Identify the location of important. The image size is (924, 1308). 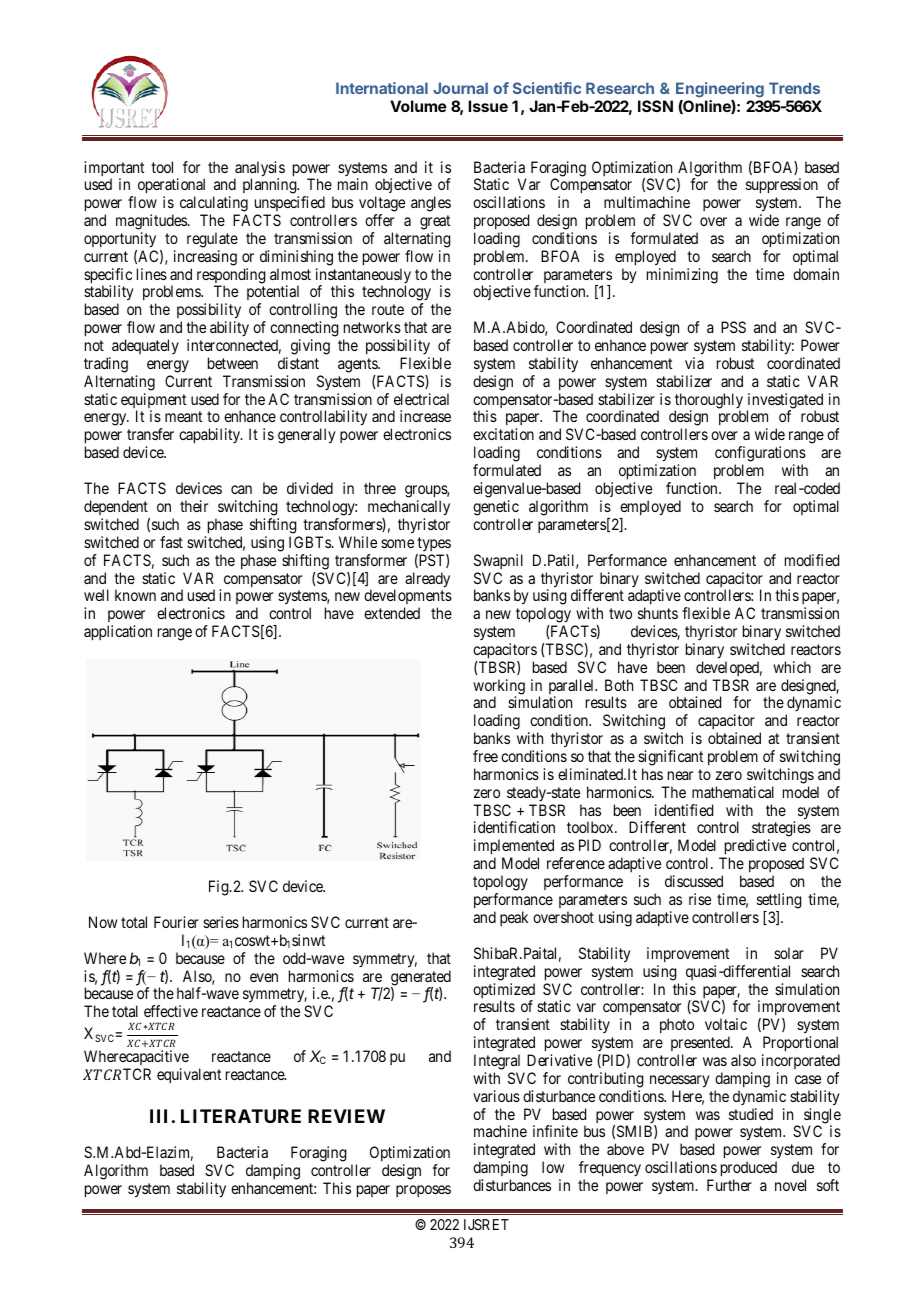
(114, 170).
